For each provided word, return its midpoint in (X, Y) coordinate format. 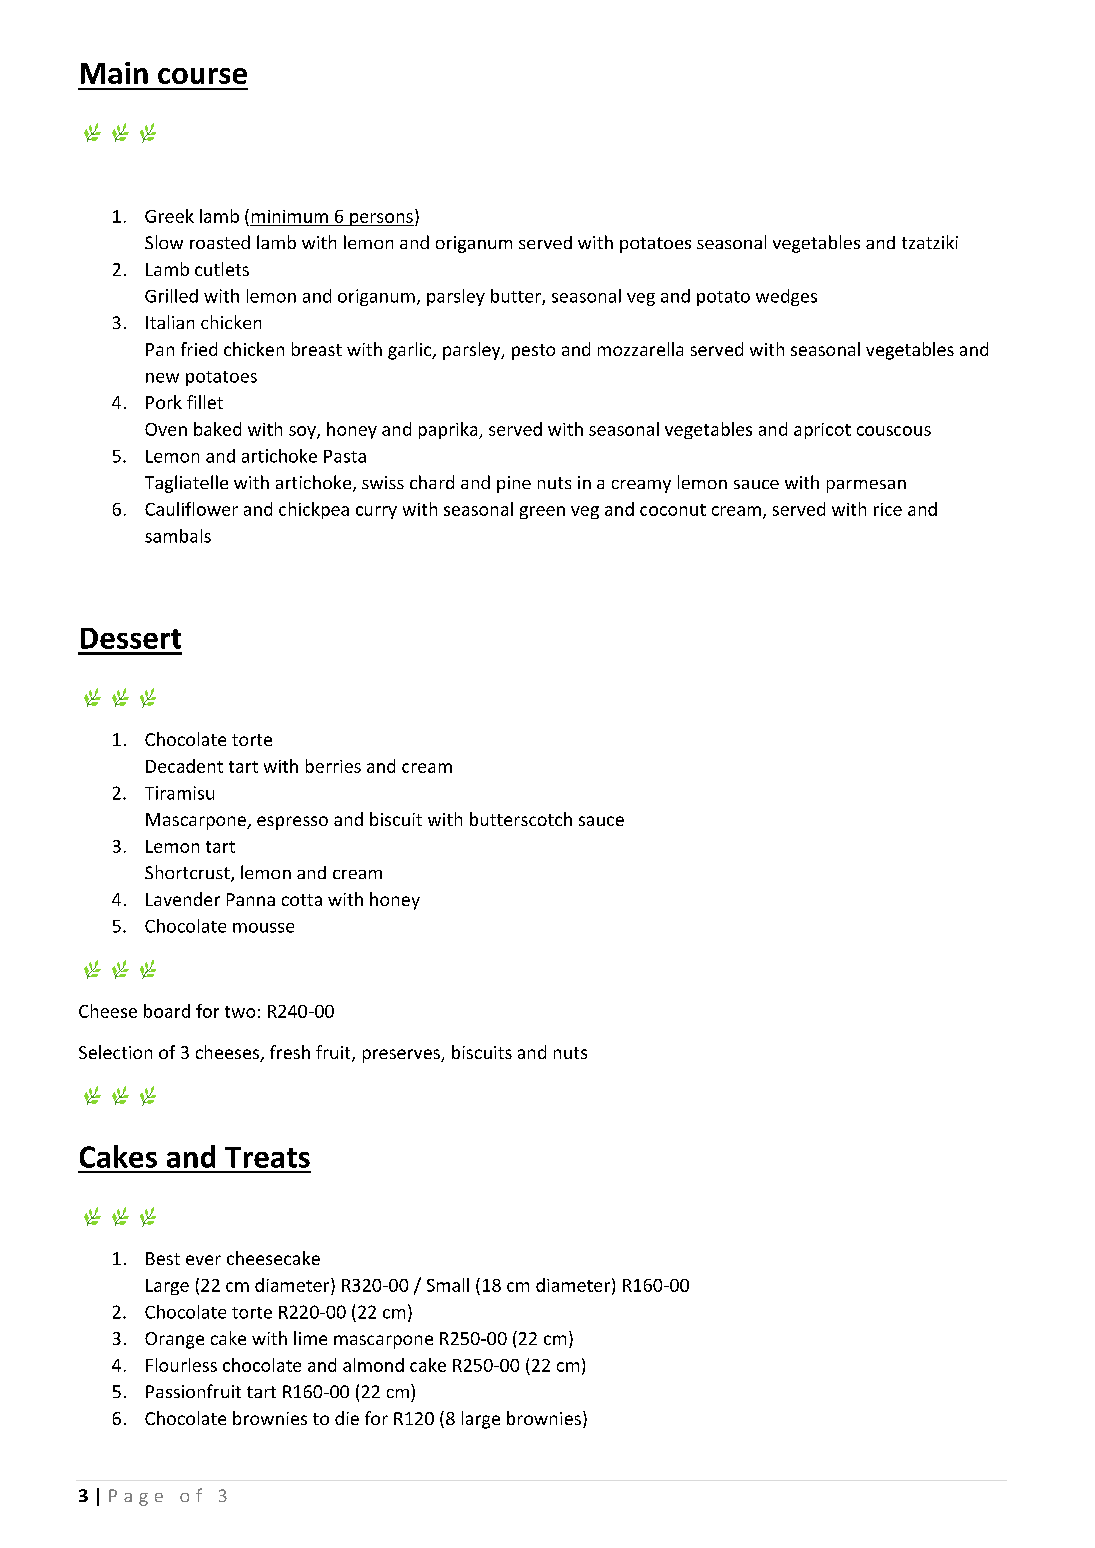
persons (381, 219)
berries (333, 766)
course (202, 76)
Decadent (184, 766)
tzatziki (930, 242)
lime (310, 1338)
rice (888, 509)
